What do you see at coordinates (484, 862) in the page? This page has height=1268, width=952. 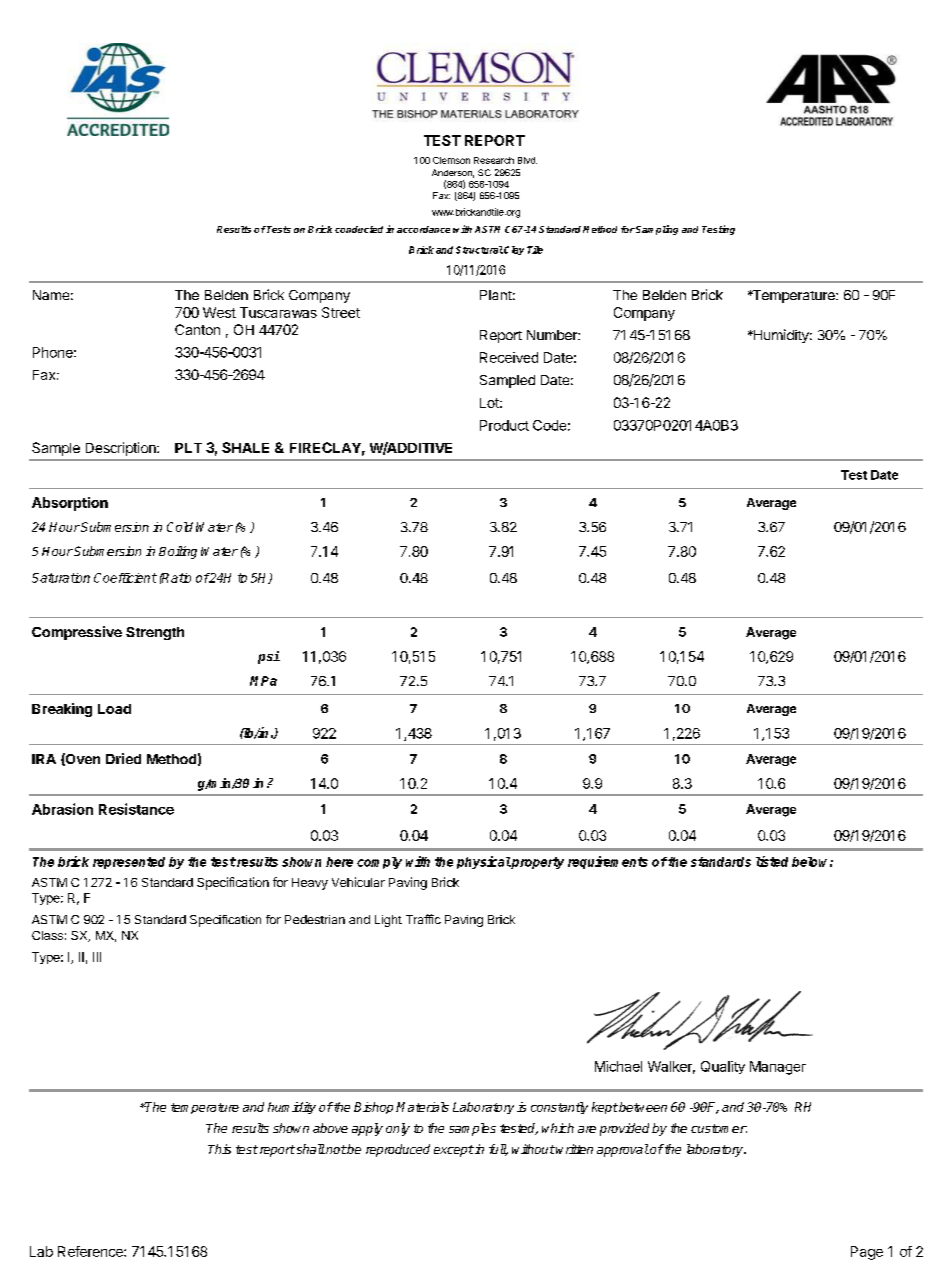 I see `physical` at bounding box center [484, 862].
